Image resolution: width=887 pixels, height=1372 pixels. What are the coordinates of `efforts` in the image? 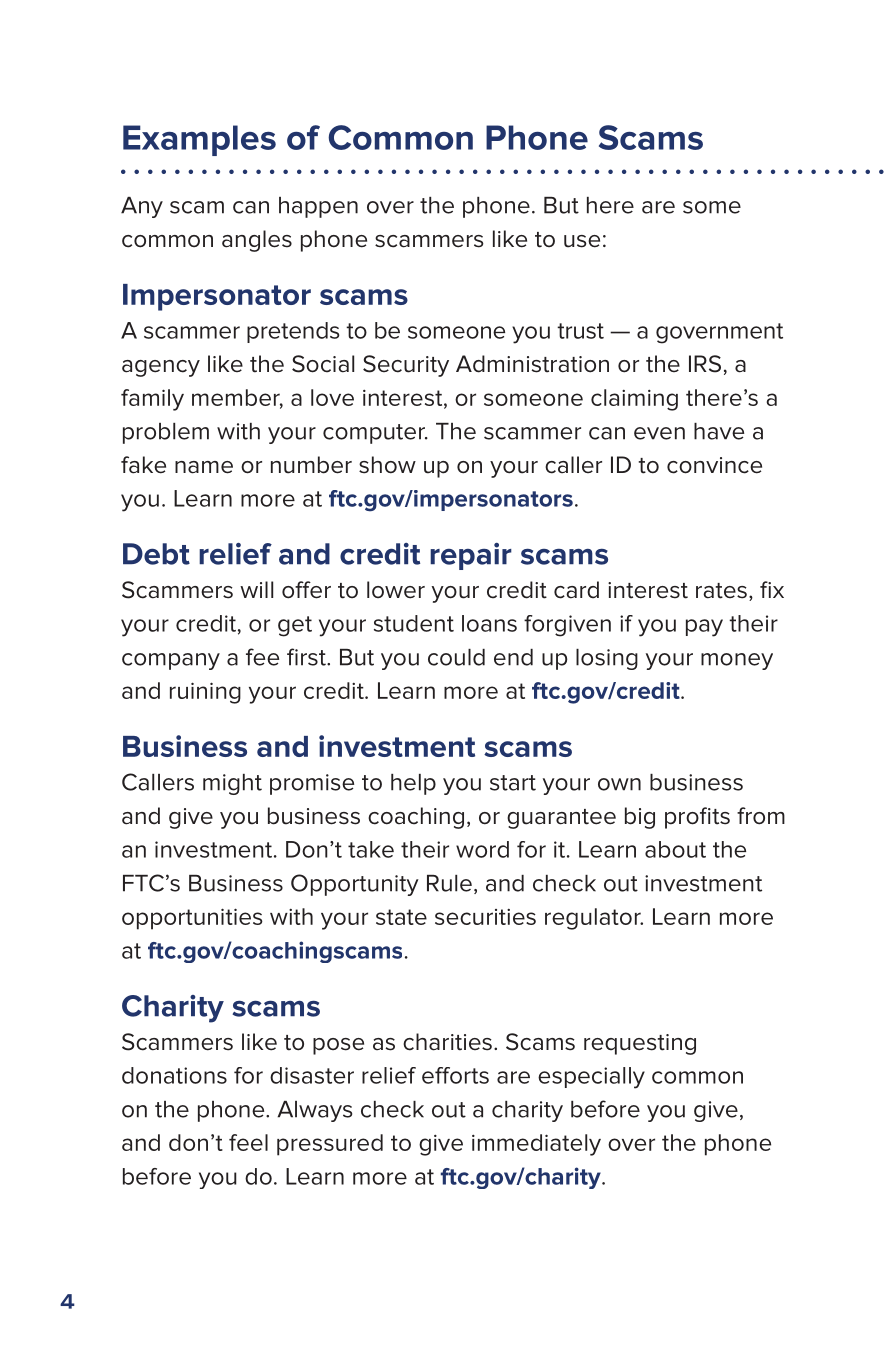 It's located at (455, 1075).
